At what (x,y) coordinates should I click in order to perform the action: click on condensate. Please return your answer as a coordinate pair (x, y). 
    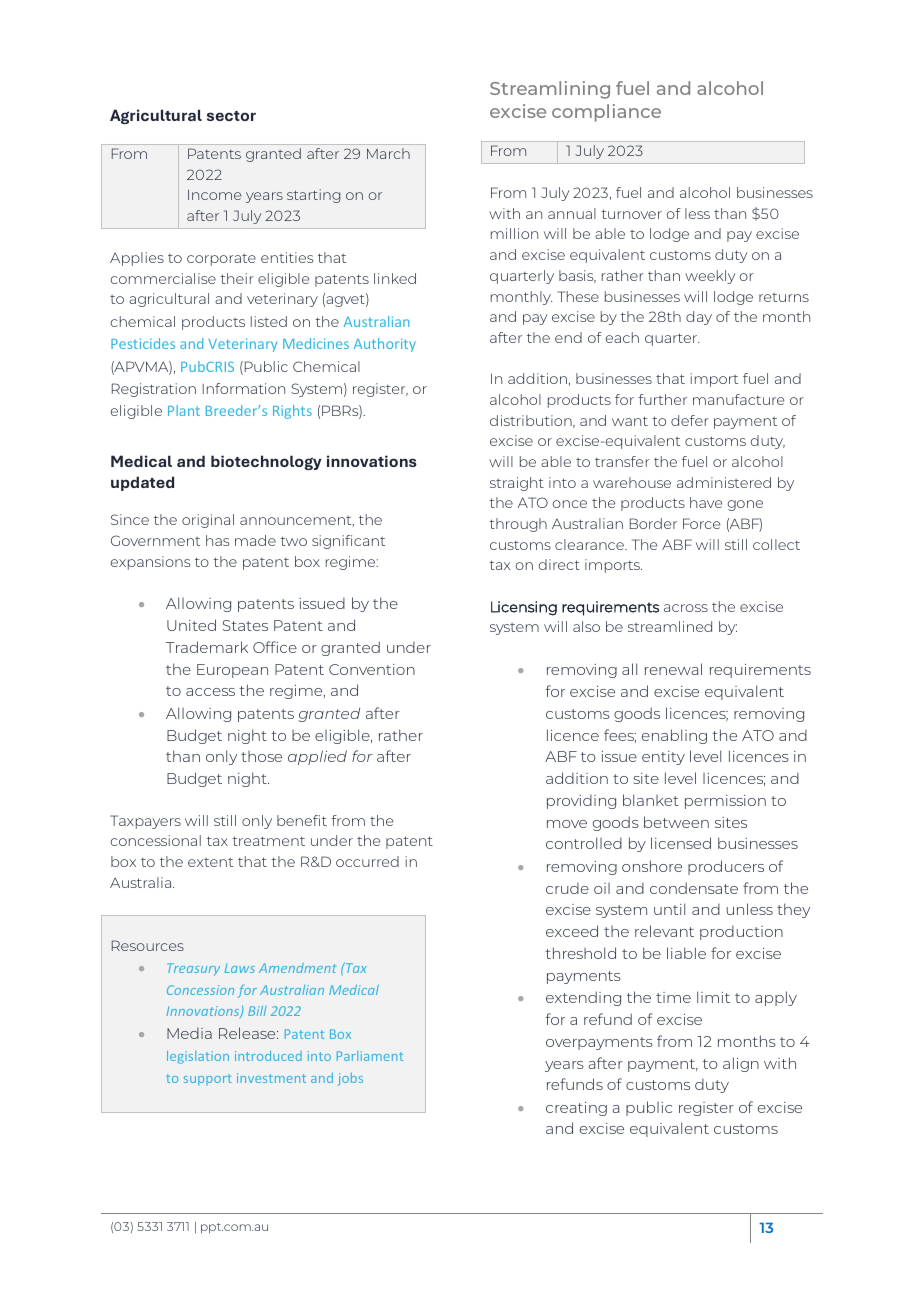
    Looking at the image, I should click on (694, 888).
